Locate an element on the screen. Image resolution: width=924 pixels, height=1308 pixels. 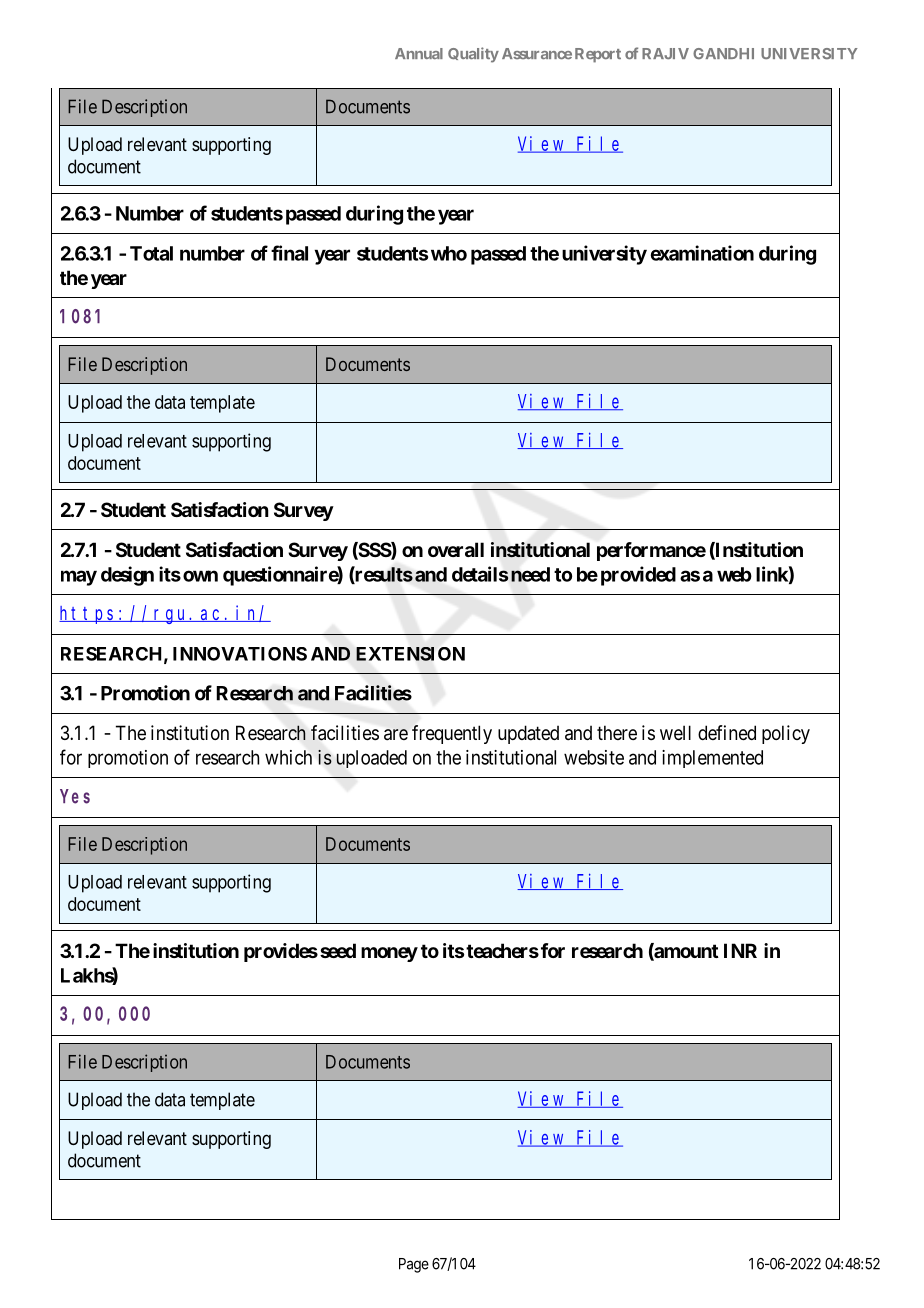
Total is located at coordinates (151, 253).
